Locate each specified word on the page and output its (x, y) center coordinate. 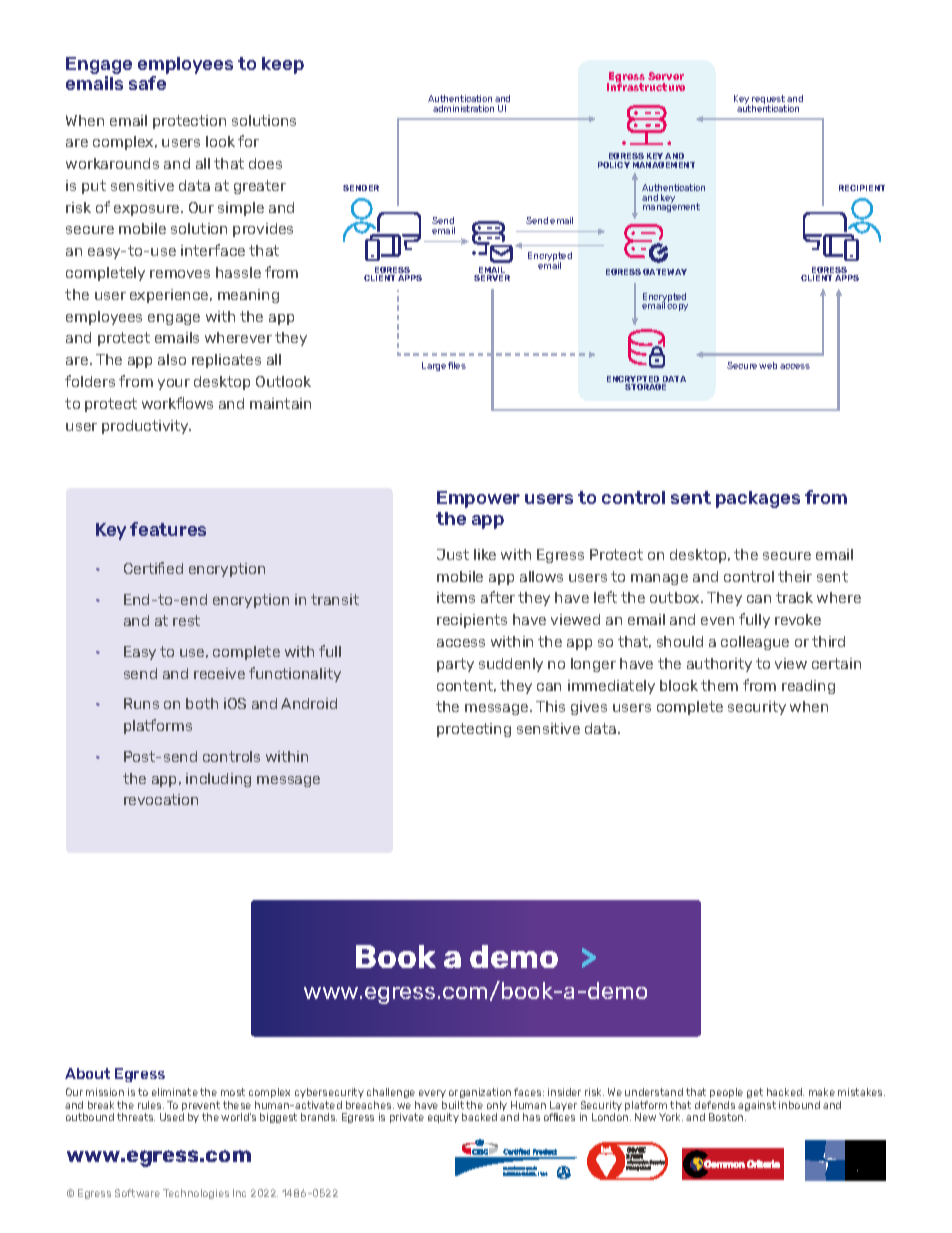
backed (479, 1117)
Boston (727, 1117)
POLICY (614, 165)
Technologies (196, 1194)
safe (147, 83)
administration (463, 108)
